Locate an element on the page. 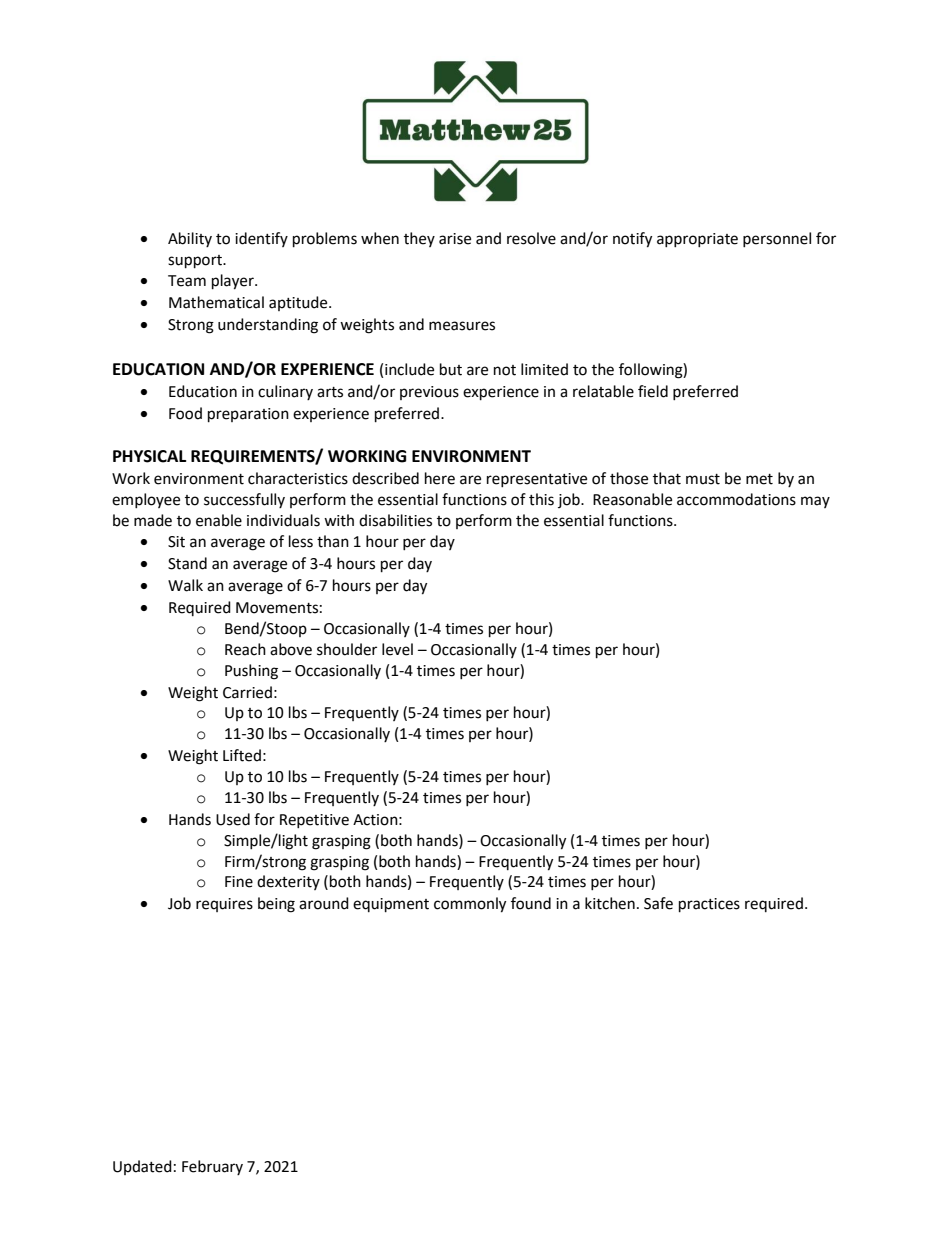 This document has width=952, height=1233. Used is located at coordinates (233, 819).
